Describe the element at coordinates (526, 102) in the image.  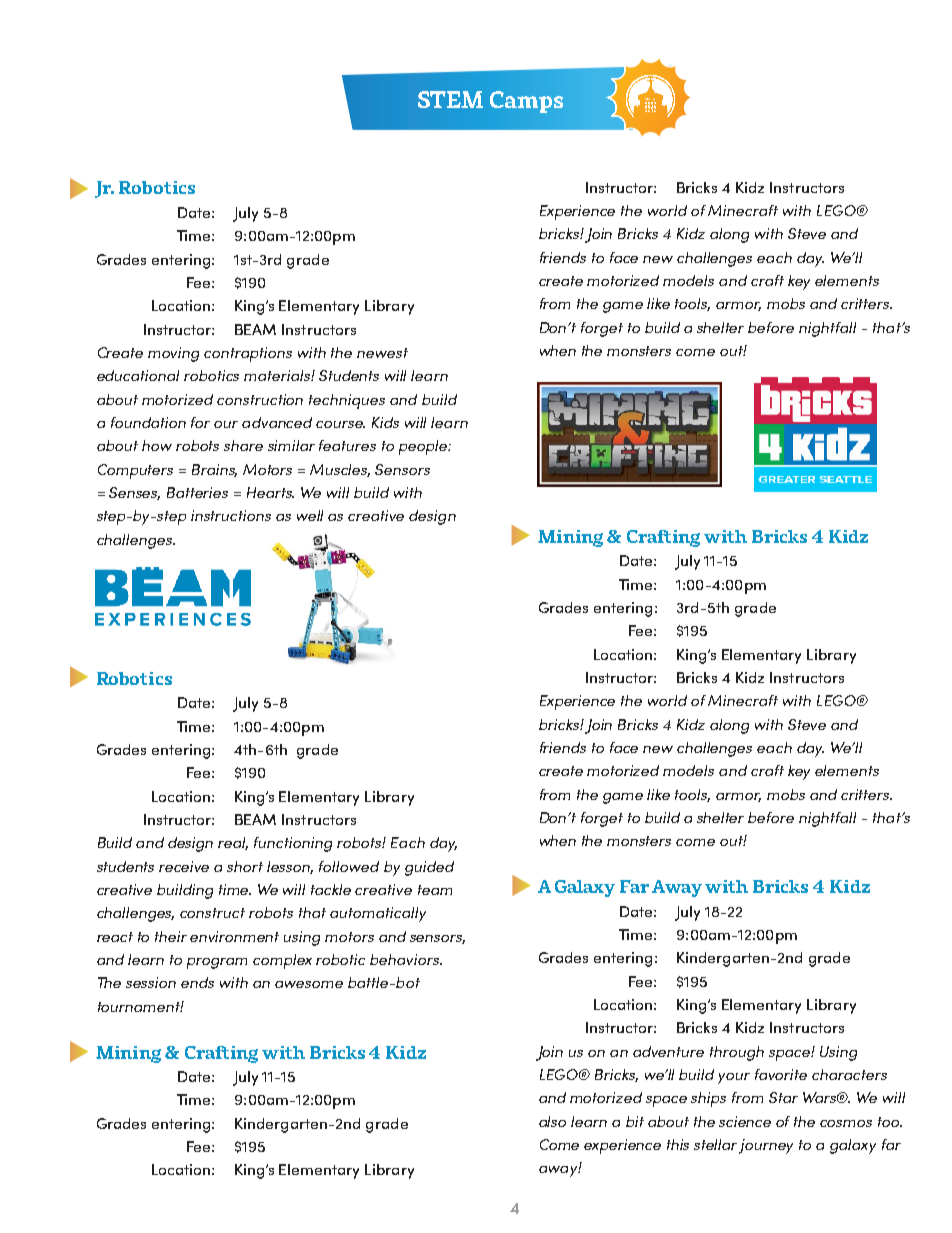
I see `Camps` at that location.
